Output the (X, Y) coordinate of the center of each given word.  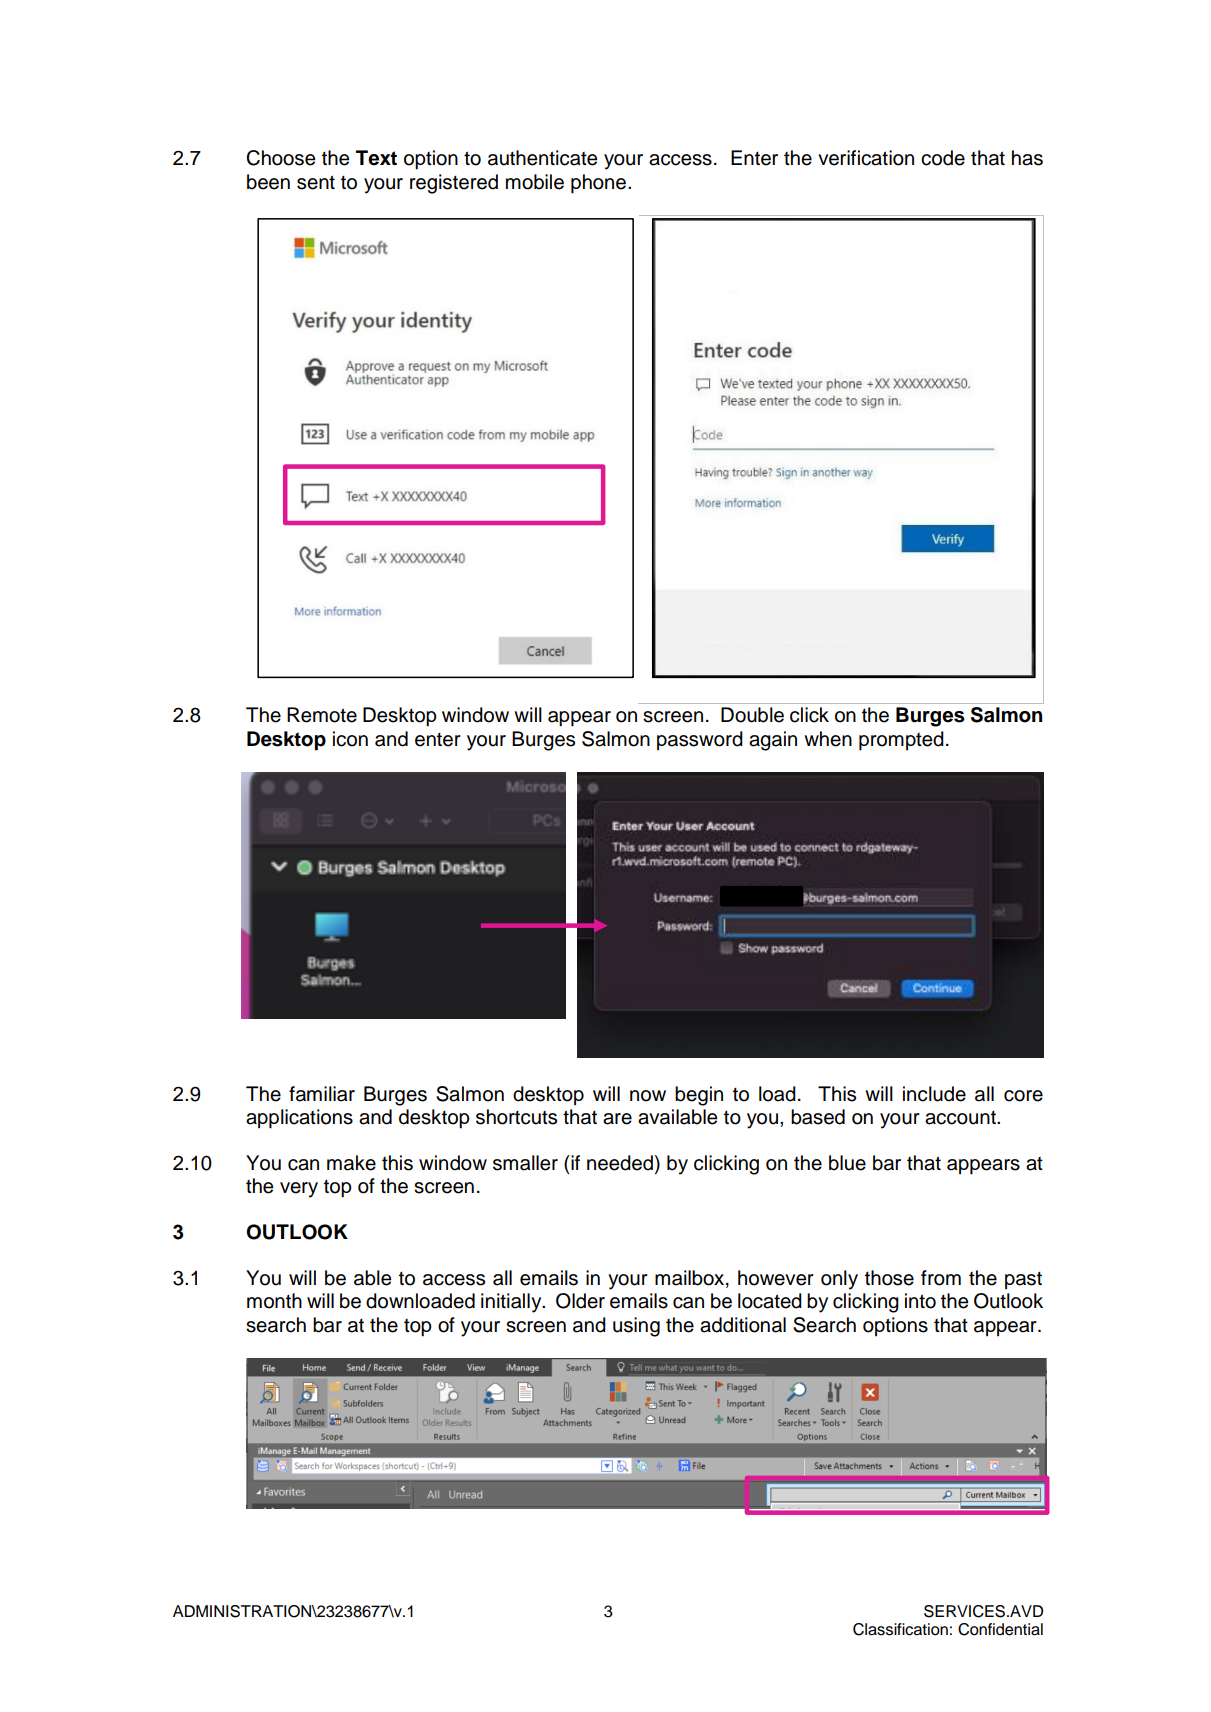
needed (620, 1163)
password (700, 740)
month (274, 1301)
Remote (322, 715)
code (943, 158)
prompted (901, 741)
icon (350, 739)
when (828, 739)
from (941, 1278)
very (299, 1190)
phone (600, 184)
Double (752, 715)
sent (316, 182)
